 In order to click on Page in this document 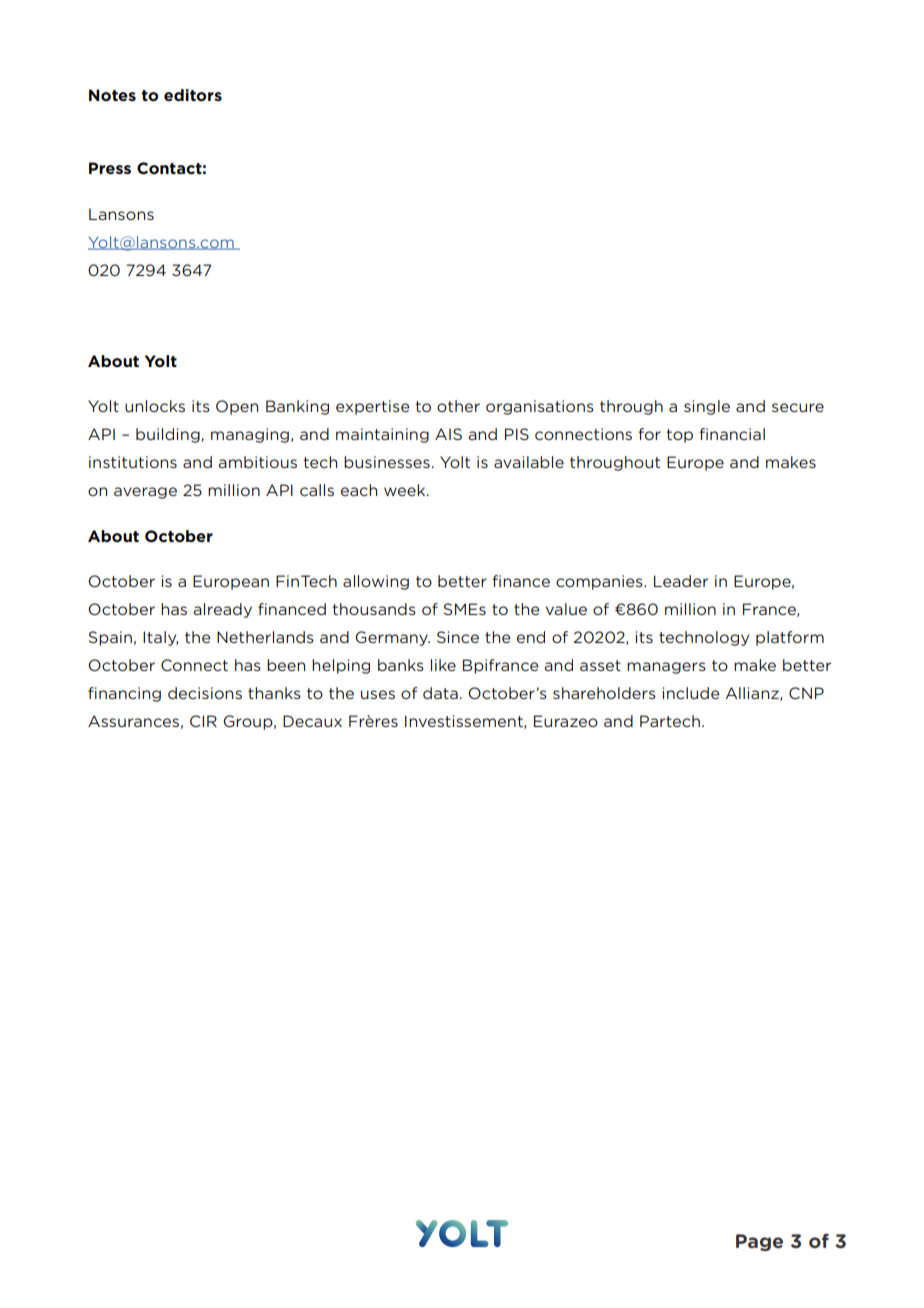, I will do `click(759, 1242)`.
